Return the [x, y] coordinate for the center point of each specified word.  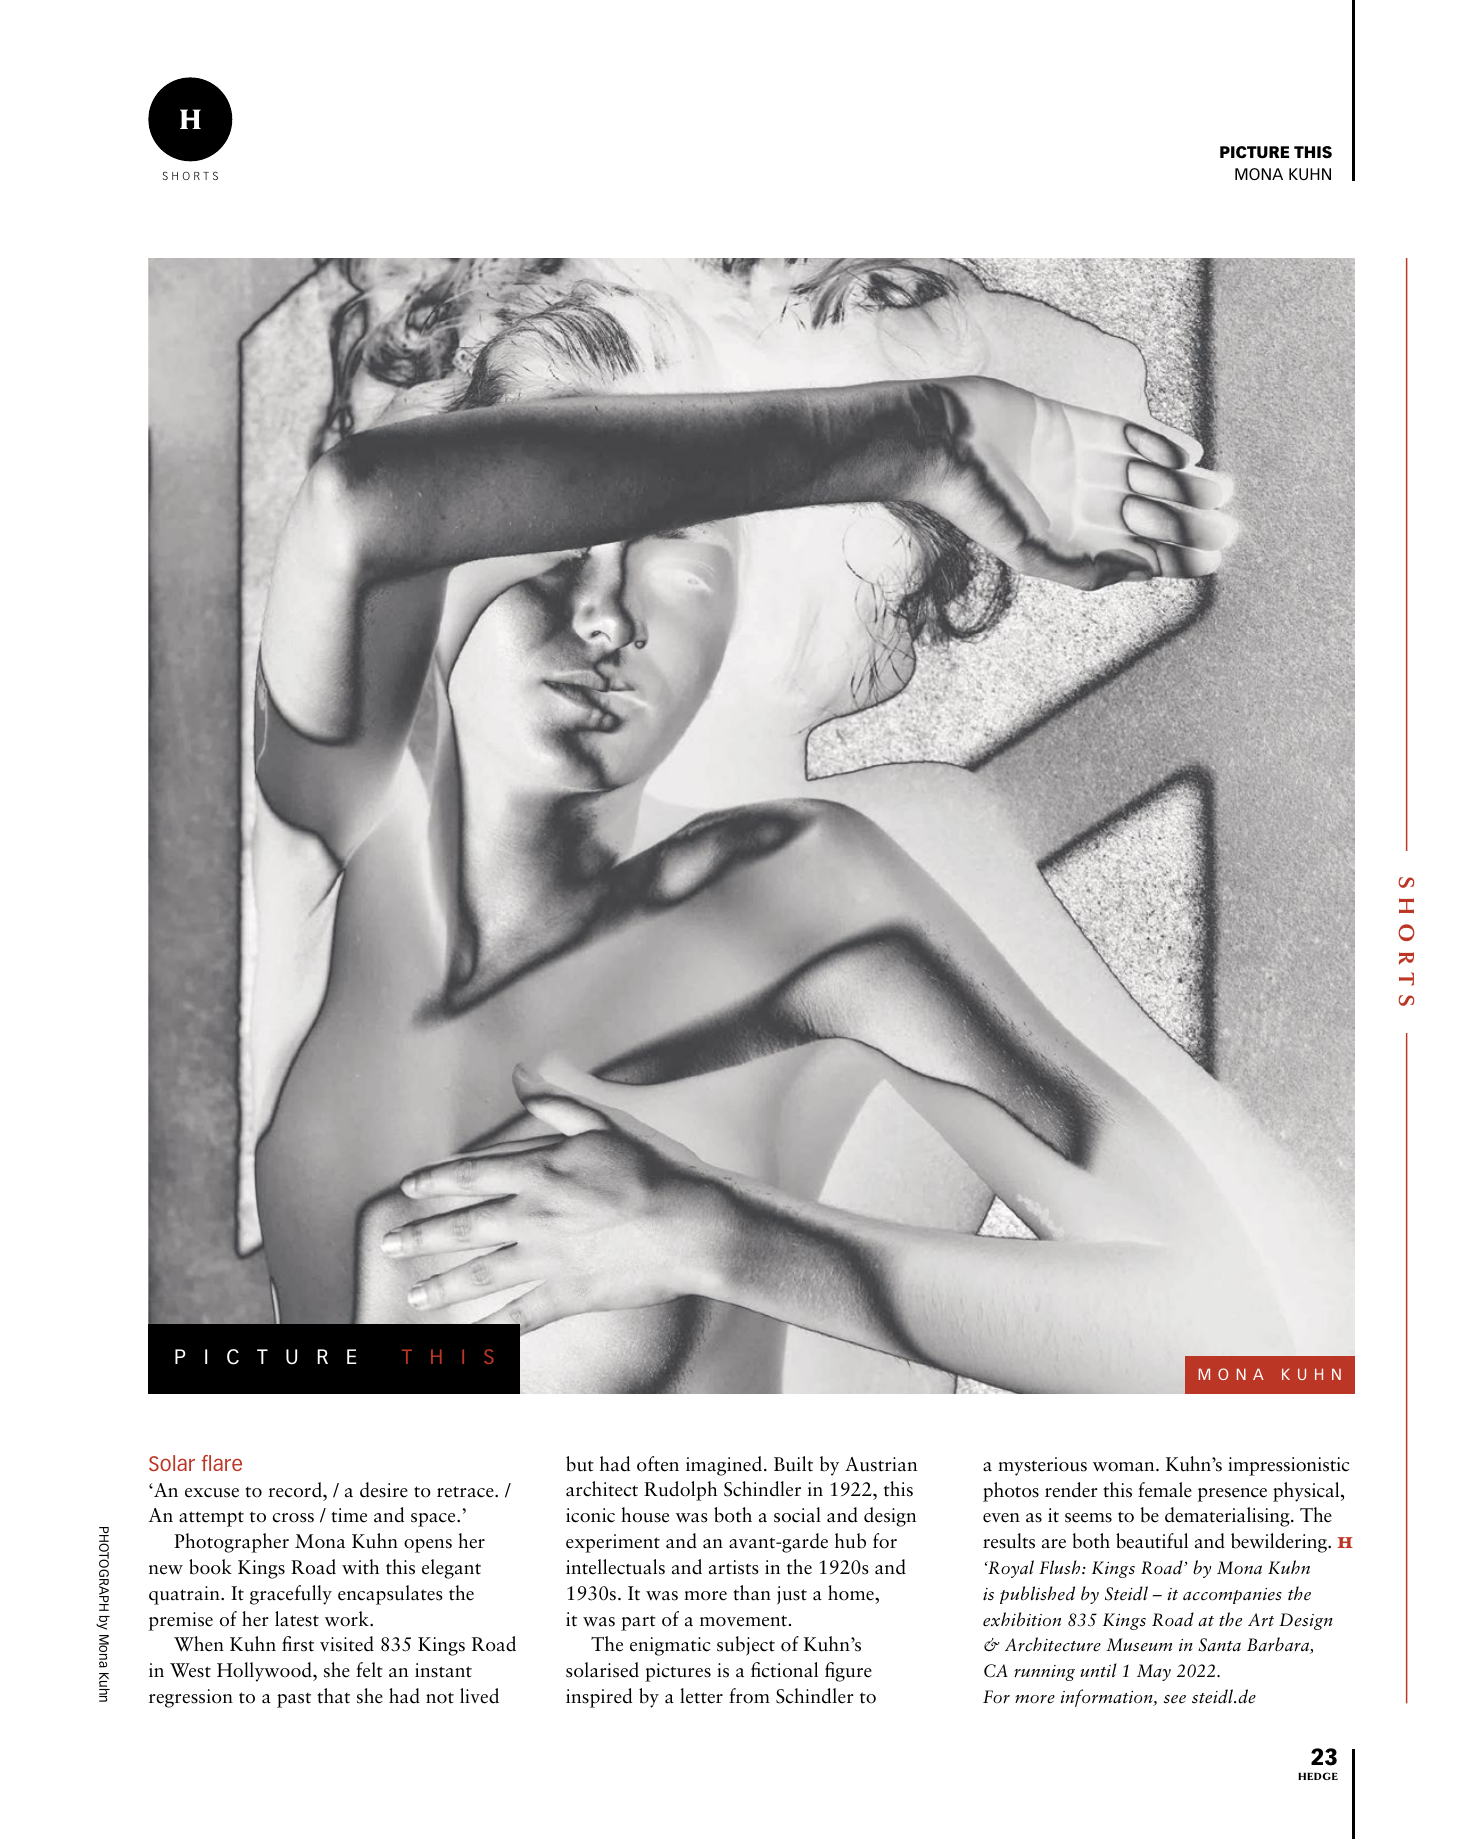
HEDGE [1318, 1776]
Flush [1061, 1567]
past [294, 1700]
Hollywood [265, 1672]
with [360, 1567]
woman [1125, 1467]
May [1154, 1672]
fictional [784, 1670]
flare [221, 1463]
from [749, 1696]
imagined [724, 1466]
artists [734, 1567]
